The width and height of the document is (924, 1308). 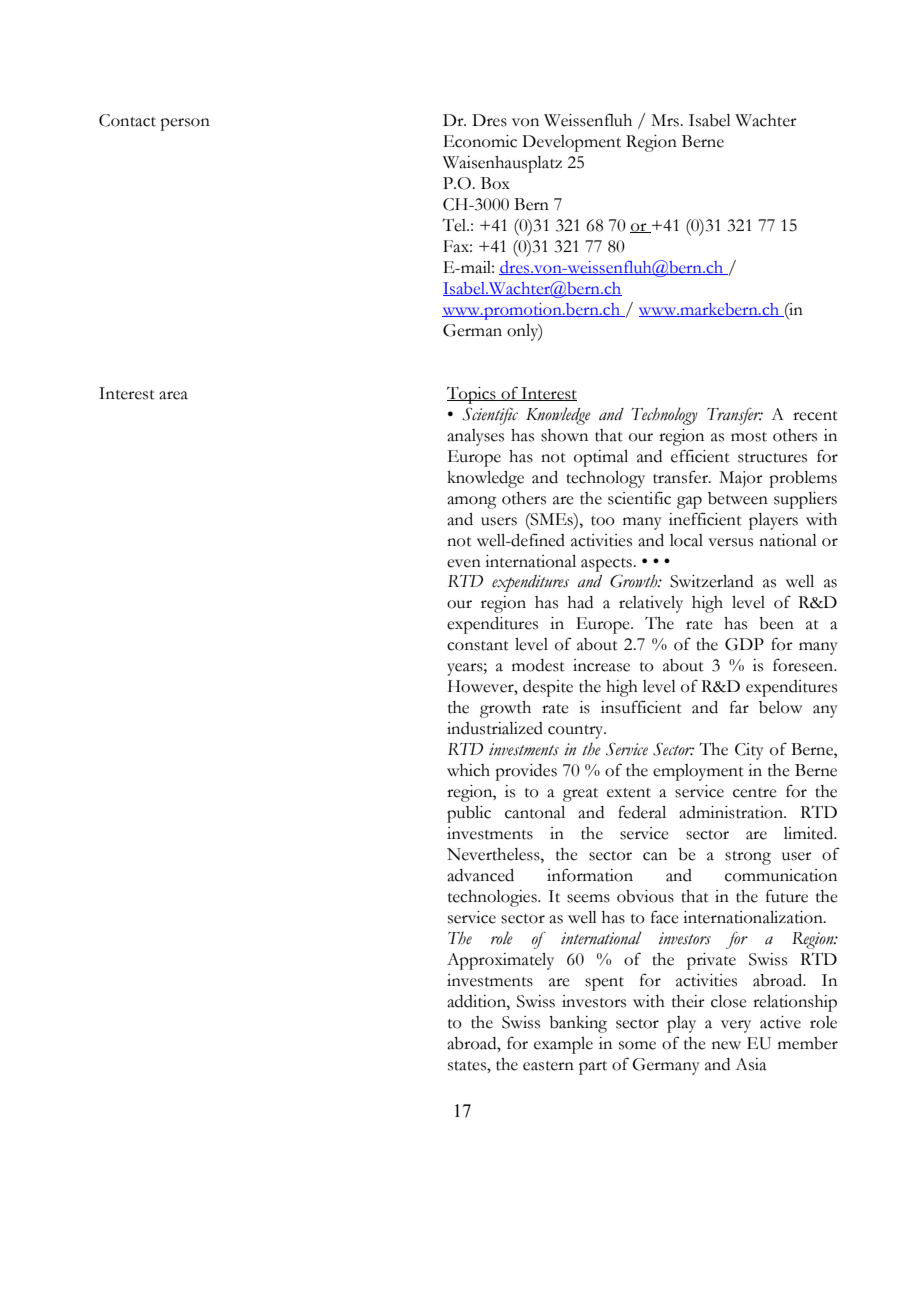 I want to click on even, so click(x=464, y=563).
